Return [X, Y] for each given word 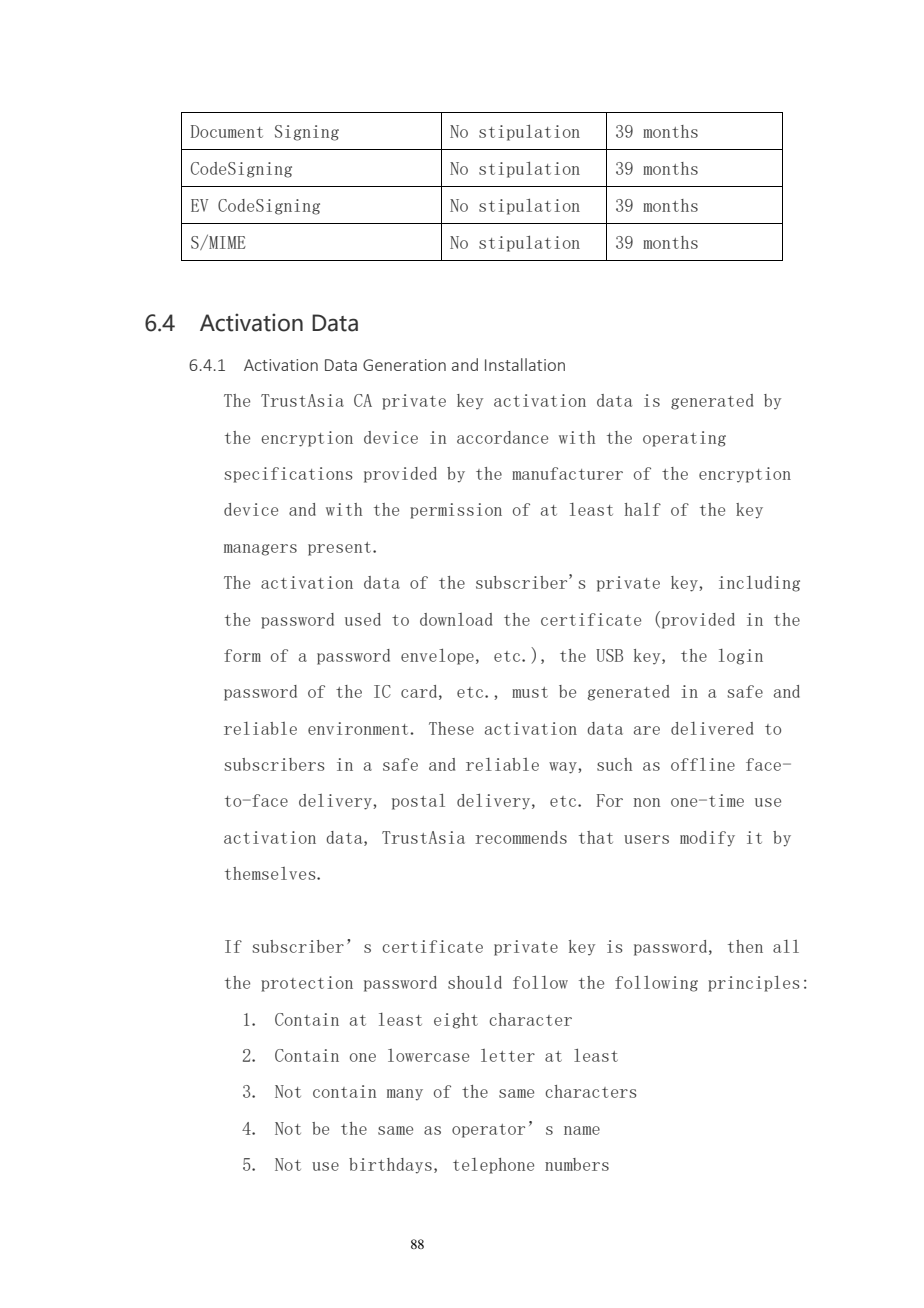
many [405, 1095]
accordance [502, 437]
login [741, 657]
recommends [521, 837]
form [242, 655]
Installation [525, 364]
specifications [288, 475]
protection [307, 984]
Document [227, 131]
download [456, 619]
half [643, 509]
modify [707, 839]
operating [684, 439]
